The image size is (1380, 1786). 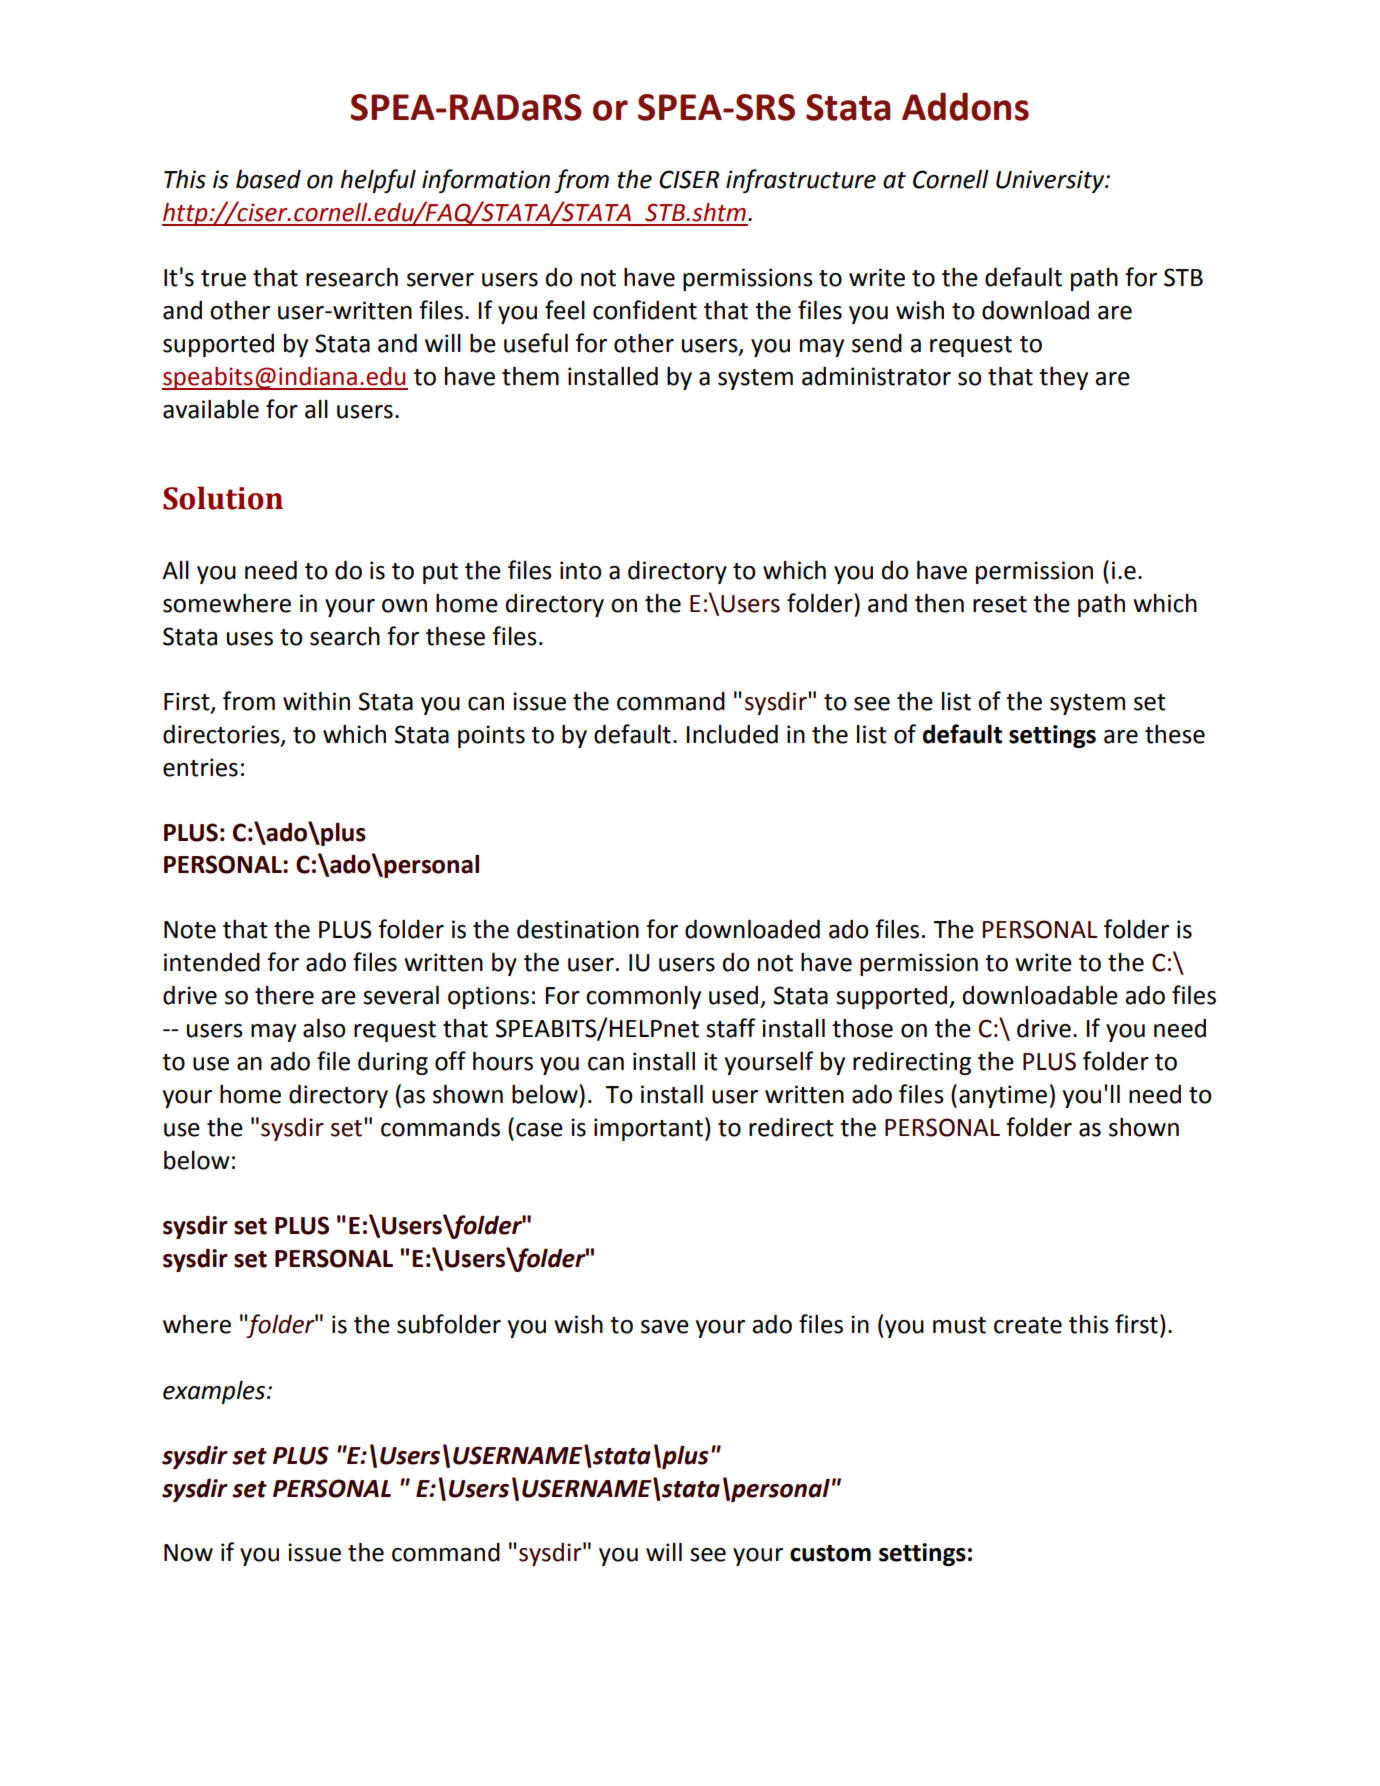 What do you see at coordinates (200, 767) in the image?
I see `entries` at bounding box center [200, 767].
